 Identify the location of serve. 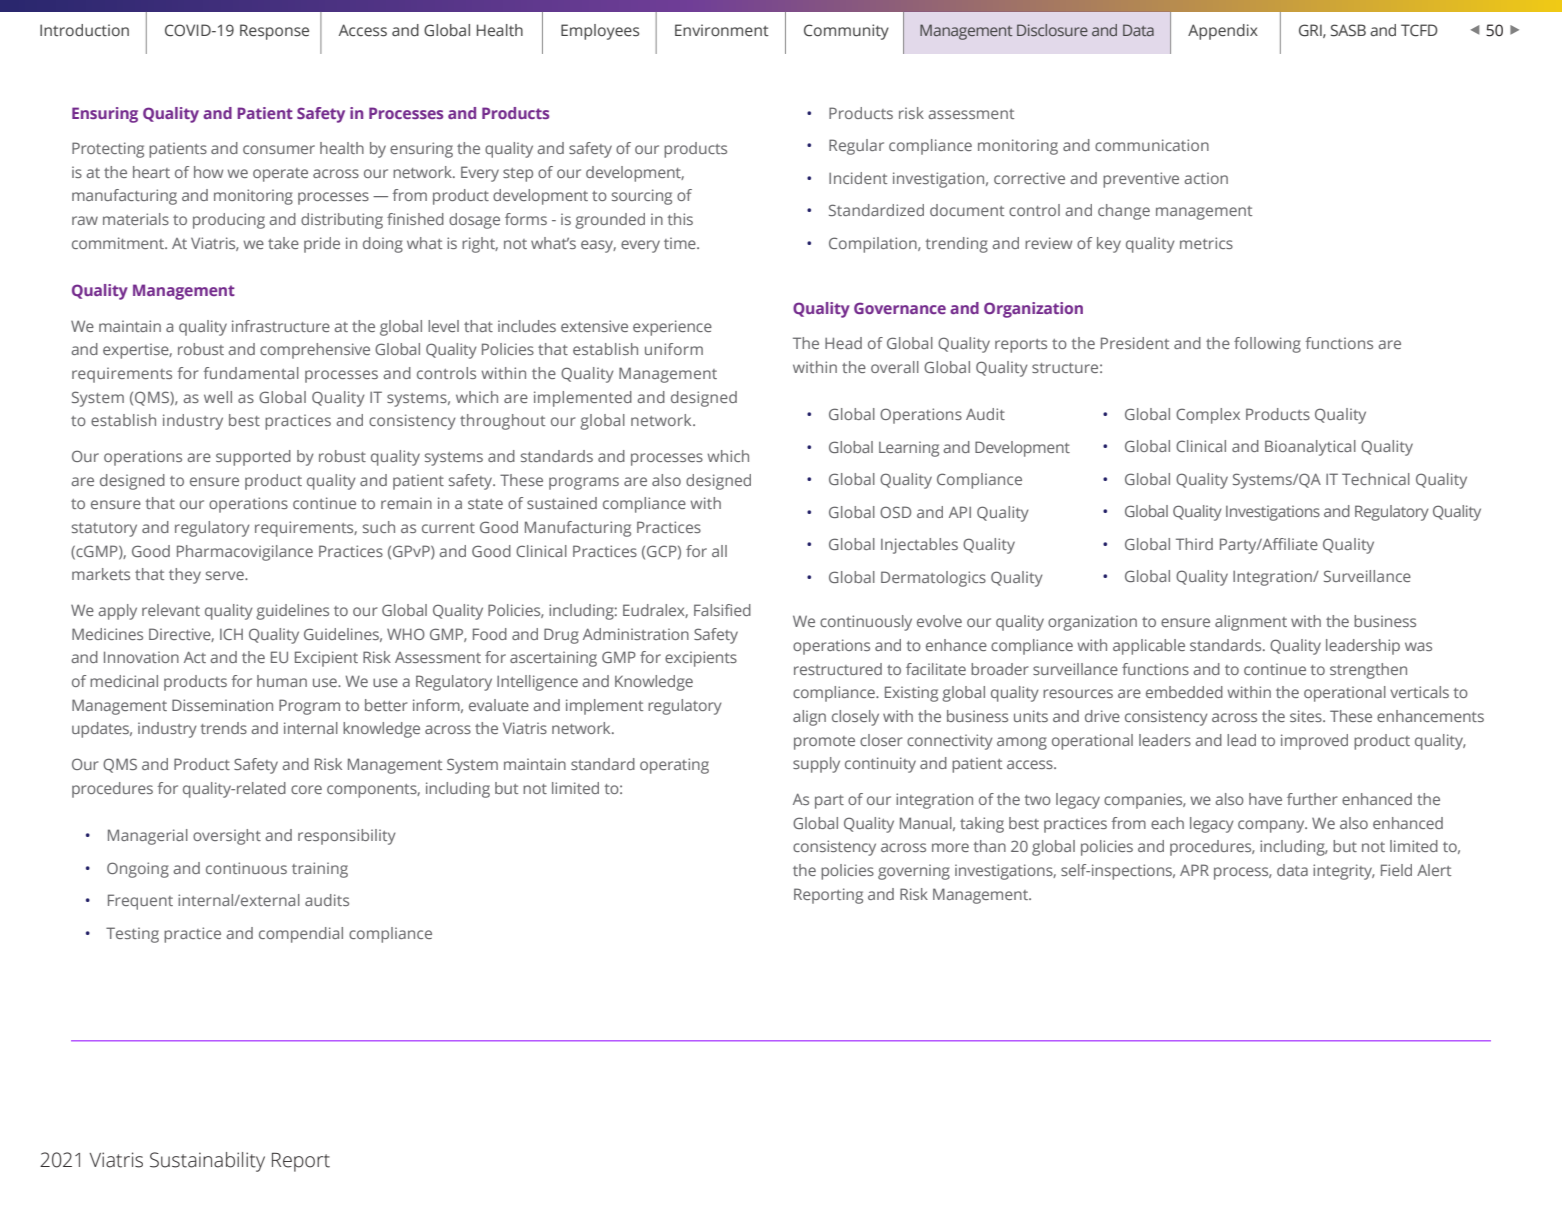
(226, 575).
